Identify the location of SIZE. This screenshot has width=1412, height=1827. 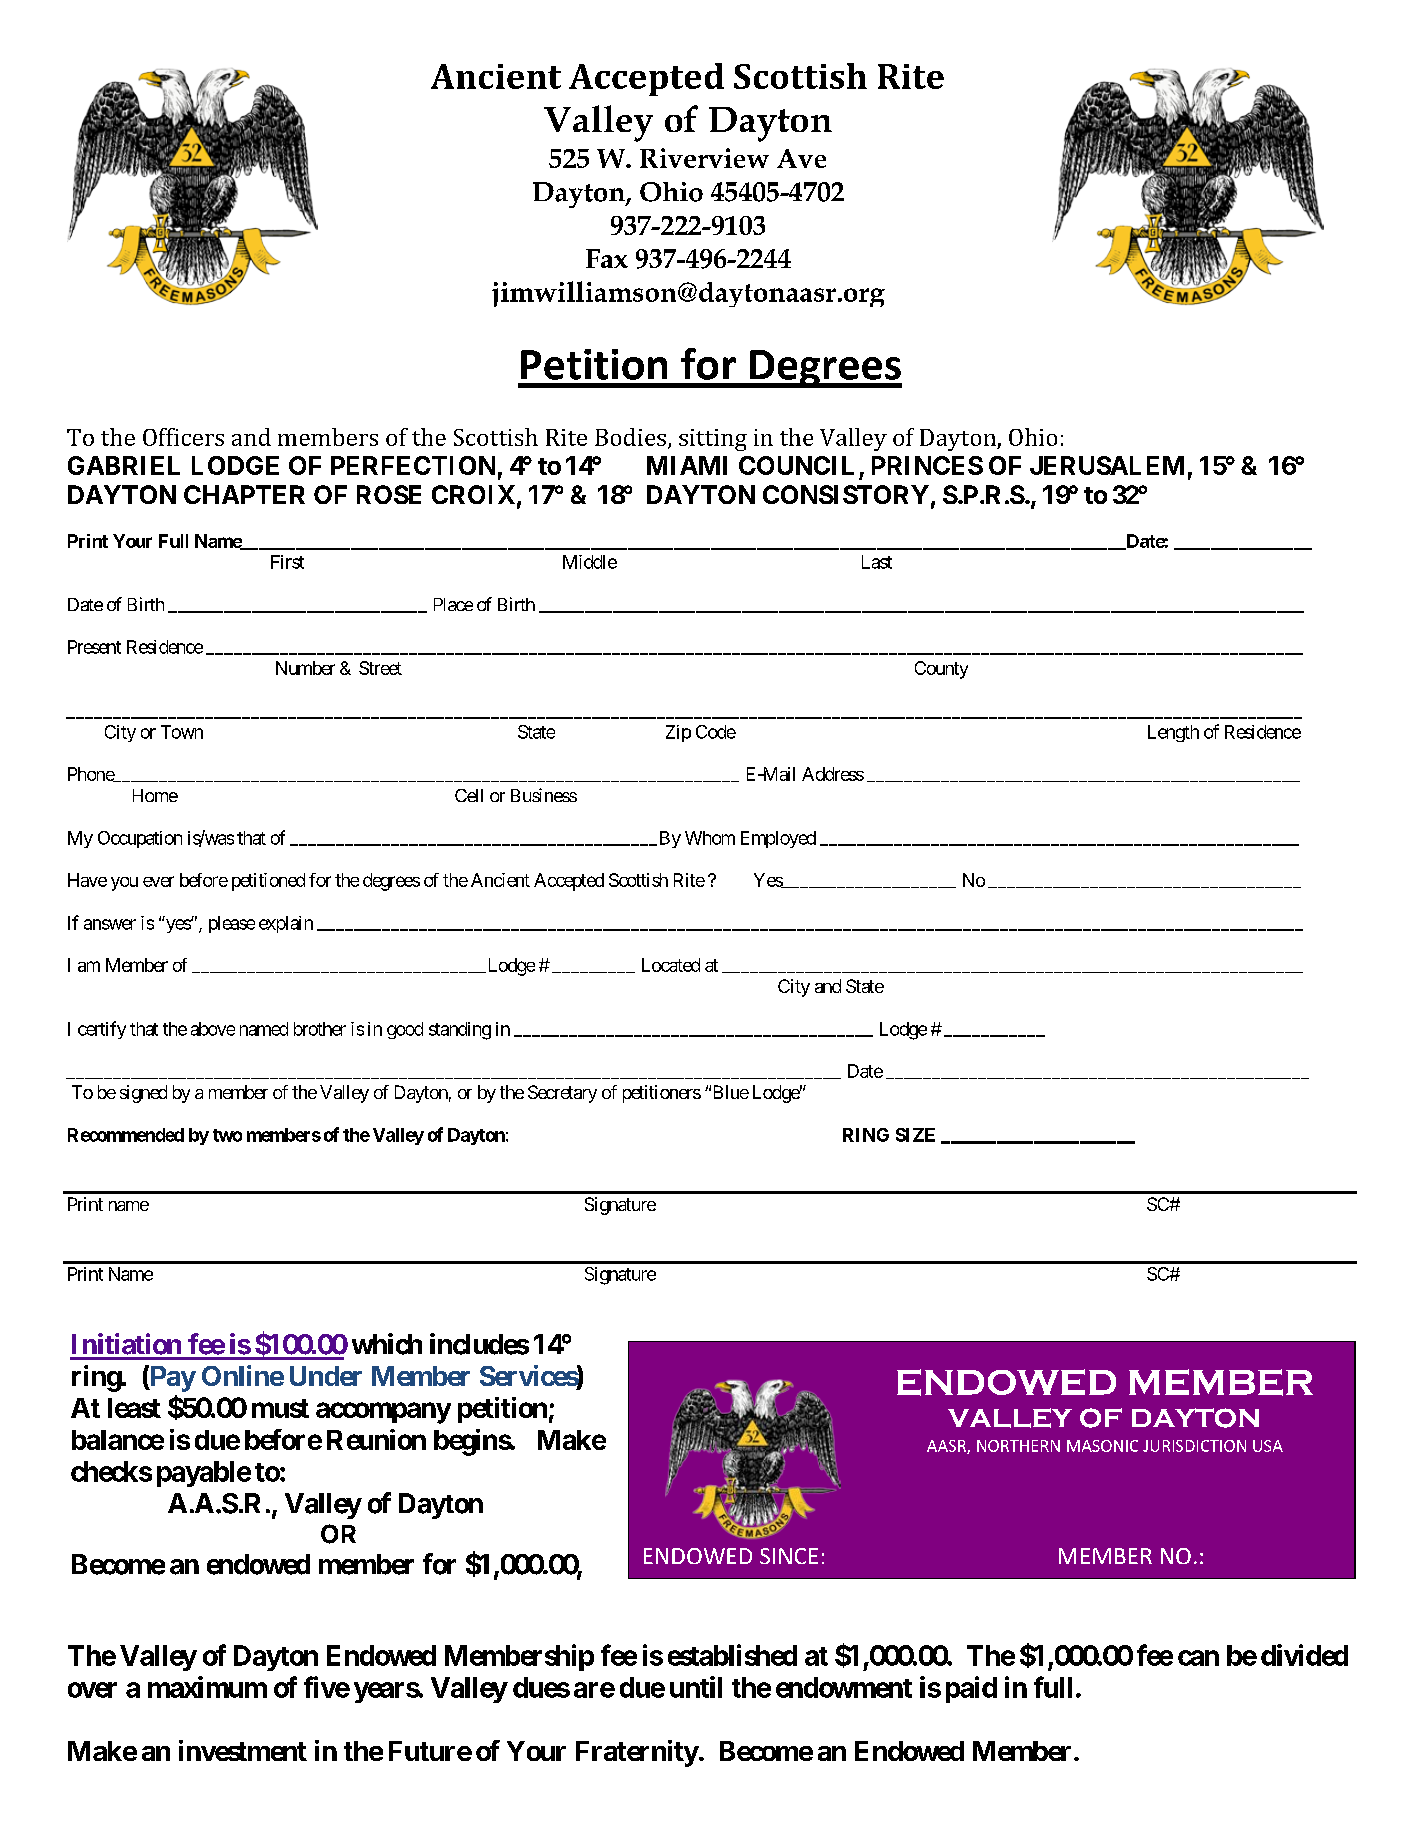
(915, 1135).
